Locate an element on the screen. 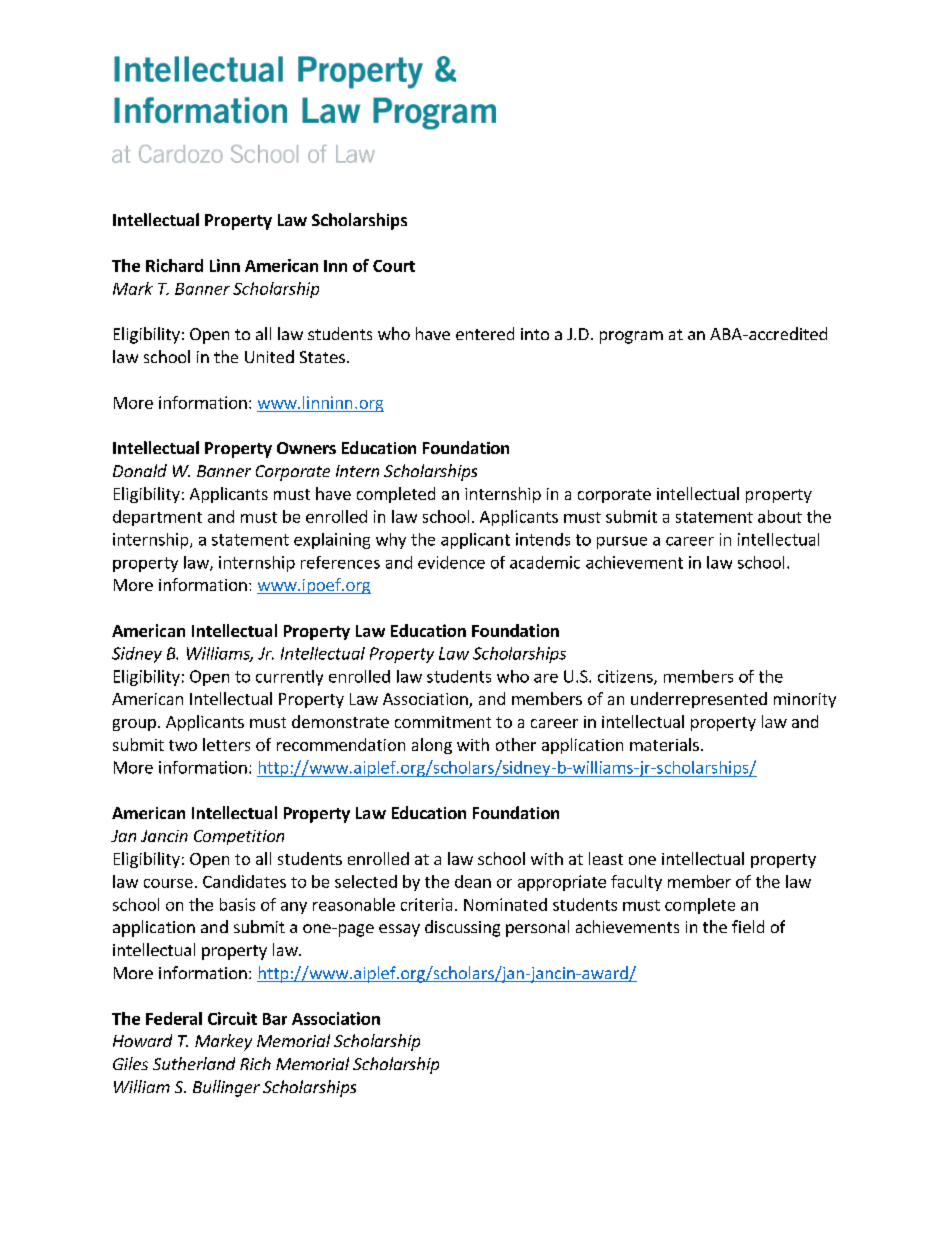 This screenshot has width=952, height=1233. United is located at coordinates (269, 356).
